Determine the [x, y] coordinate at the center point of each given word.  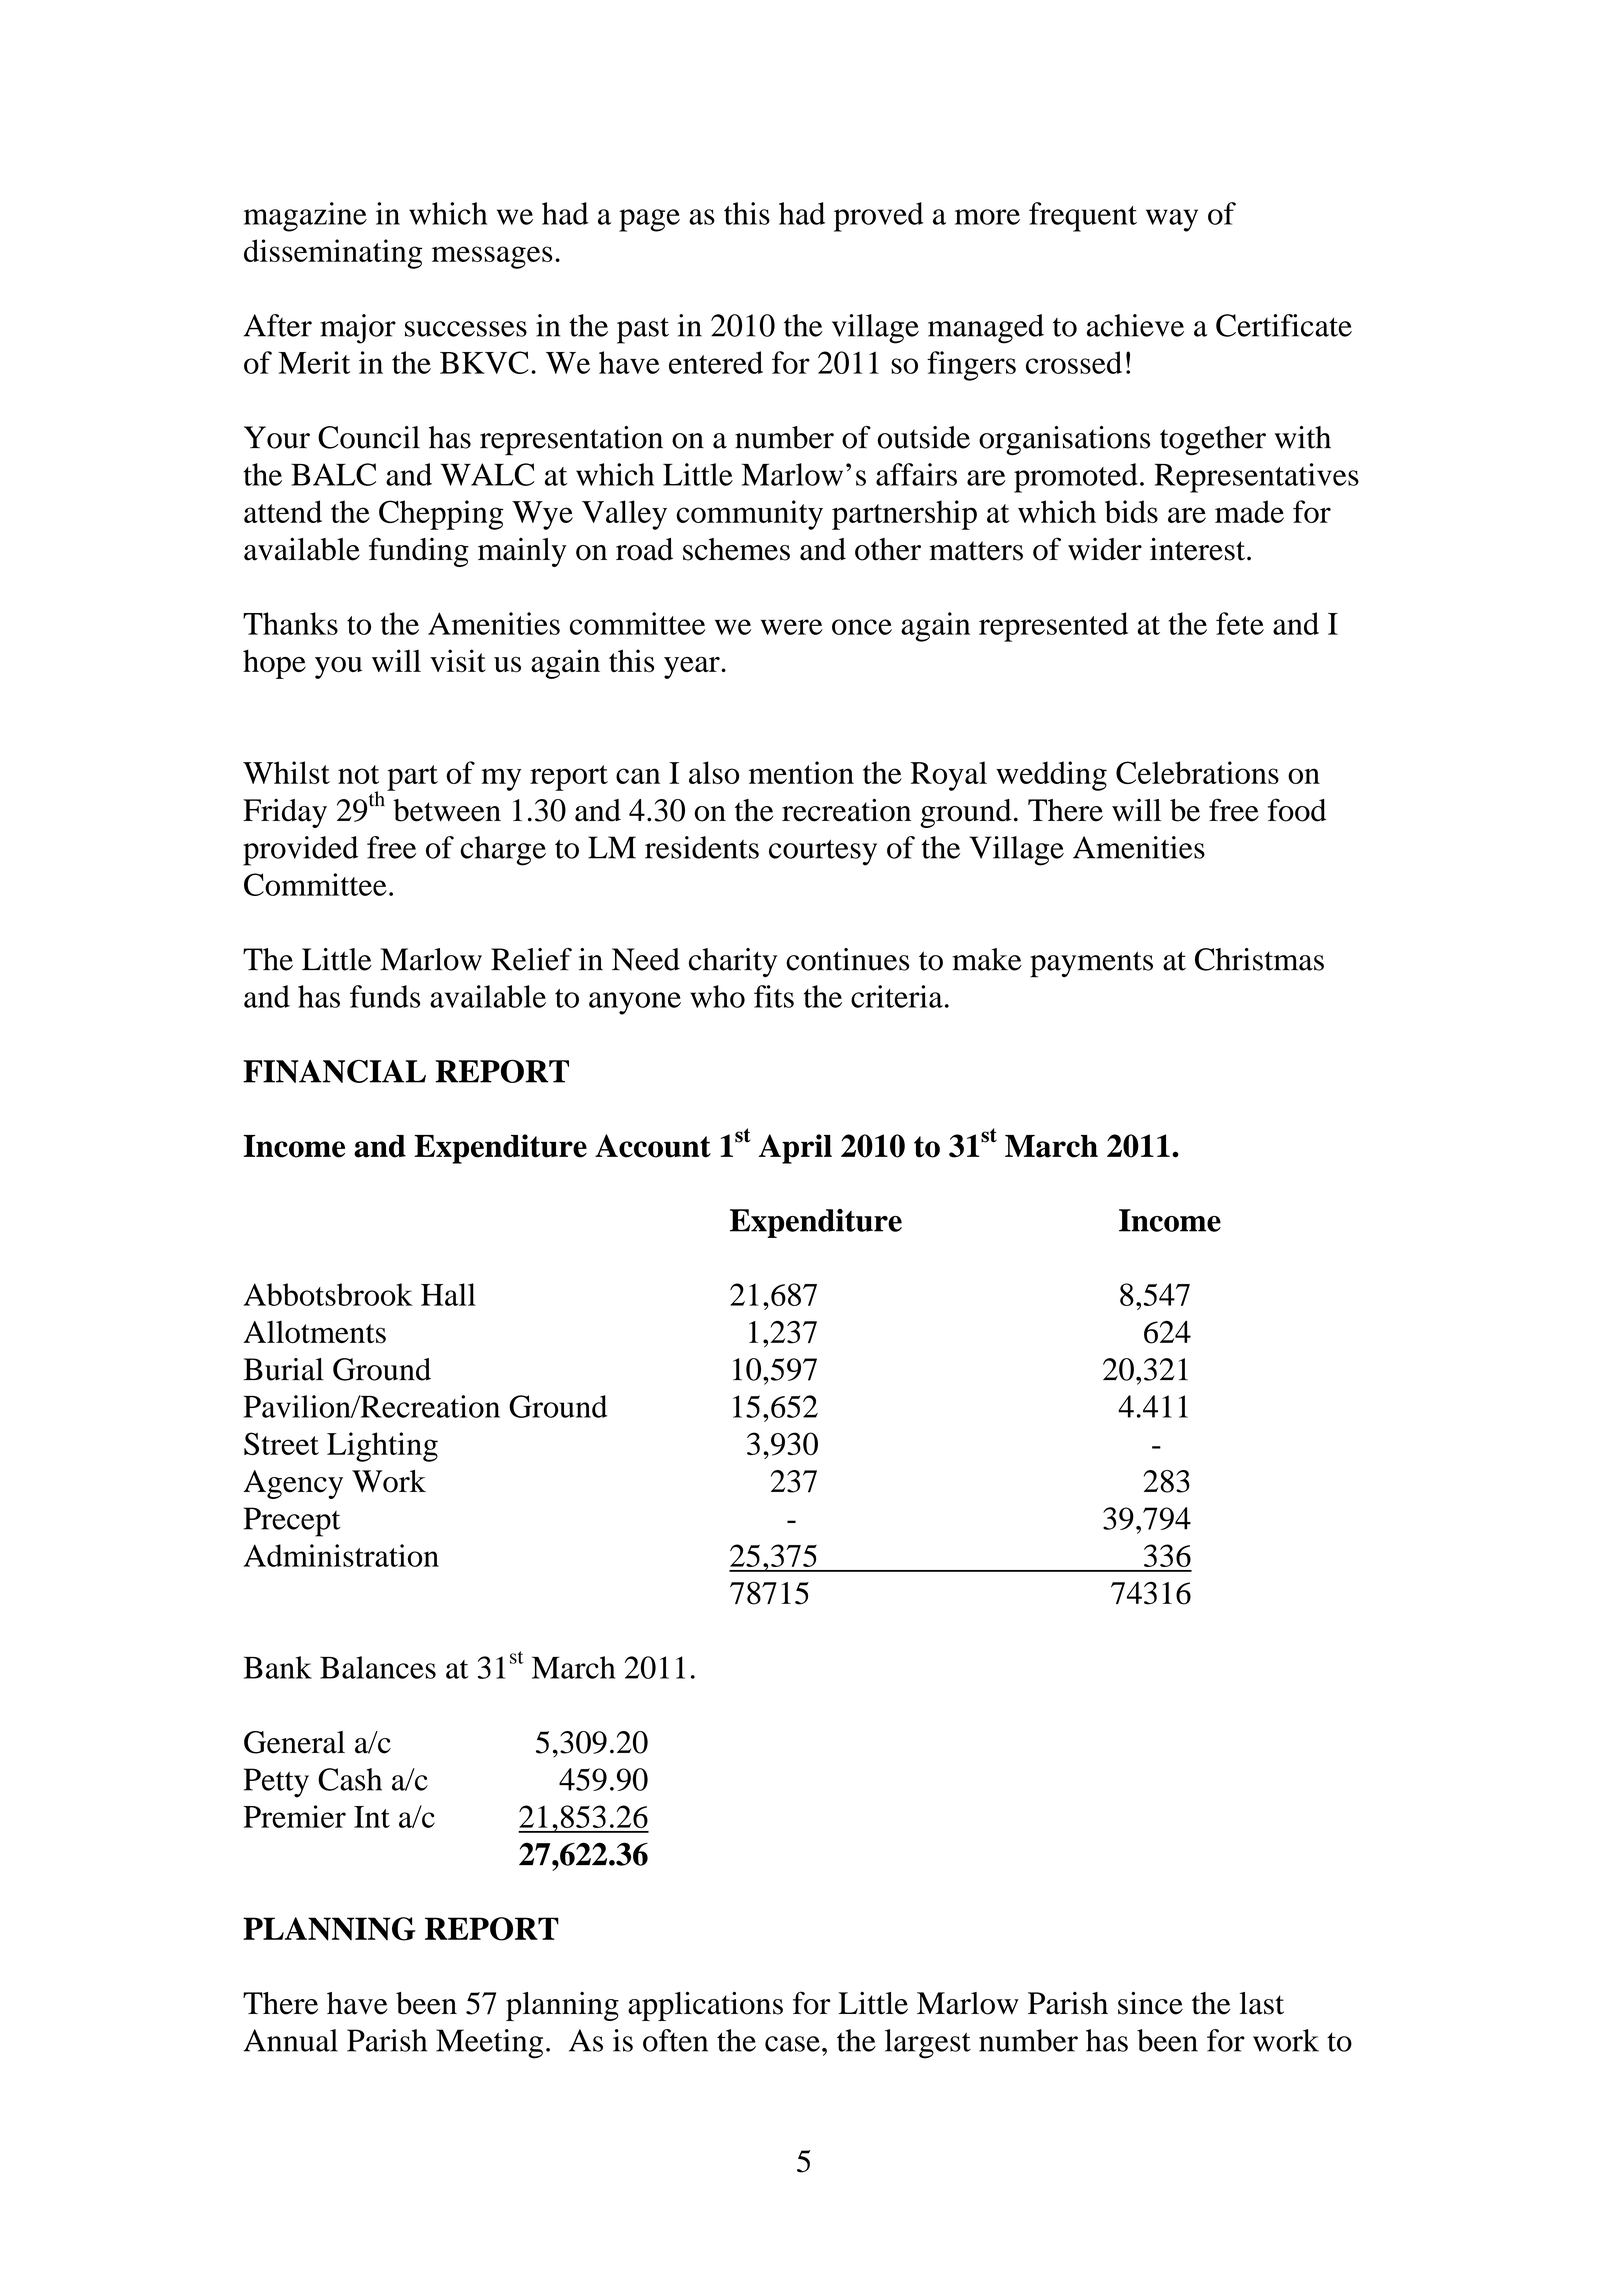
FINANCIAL [334, 1071]
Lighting [382, 1447]
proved [878, 217]
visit [458, 661]
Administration [341, 1555]
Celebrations [1197, 772]
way [1172, 220]
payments [1091, 964]
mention [801, 772]
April [795, 1149]
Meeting [489, 2044]
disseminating [333, 254]
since [1150, 2003]
